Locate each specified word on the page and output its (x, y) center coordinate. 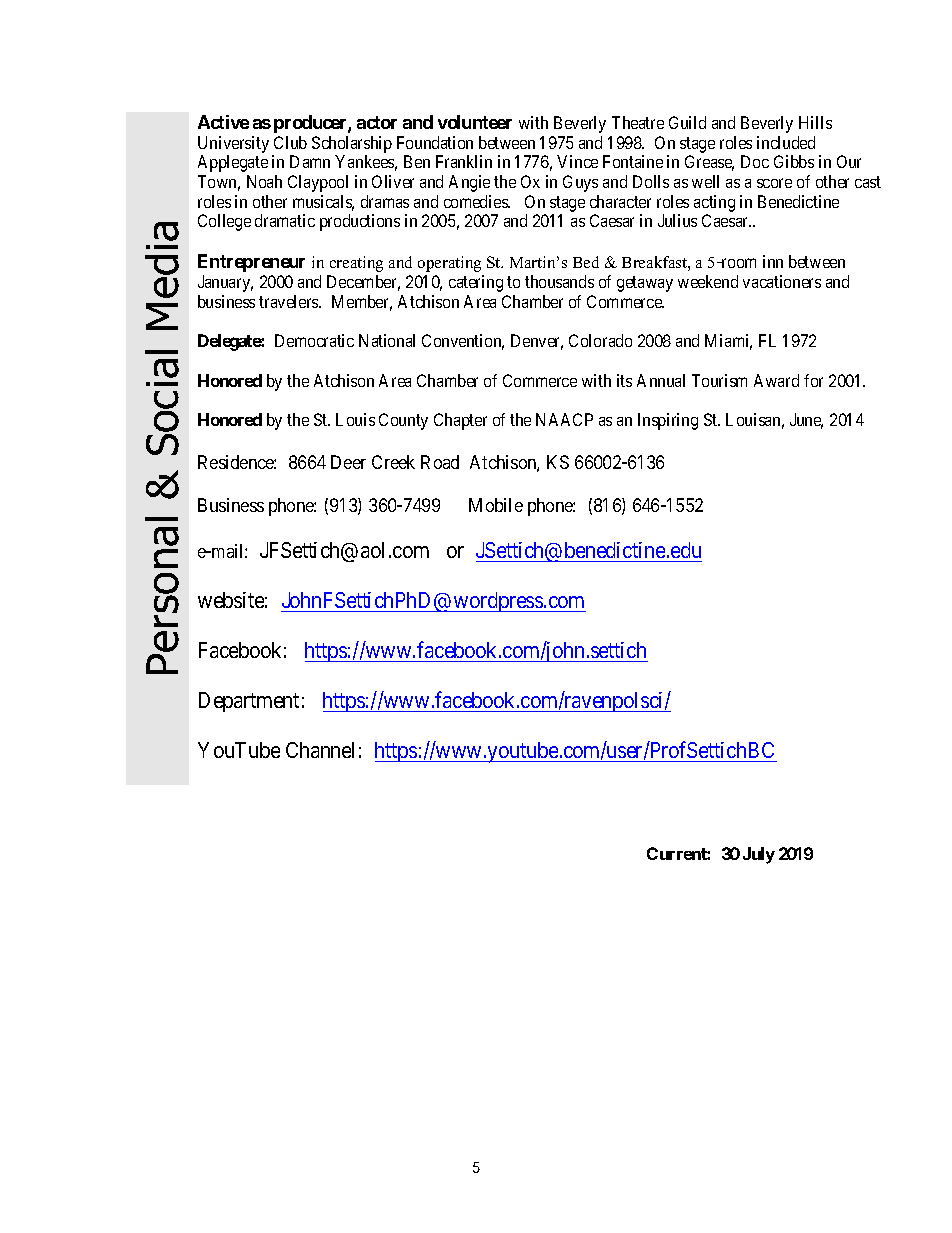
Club (290, 142)
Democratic (314, 340)
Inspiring (668, 421)
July (759, 855)
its (624, 380)
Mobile (496, 505)
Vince (577, 161)
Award (776, 380)
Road (440, 462)
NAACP (564, 419)
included (786, 142)
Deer (348, 462)
